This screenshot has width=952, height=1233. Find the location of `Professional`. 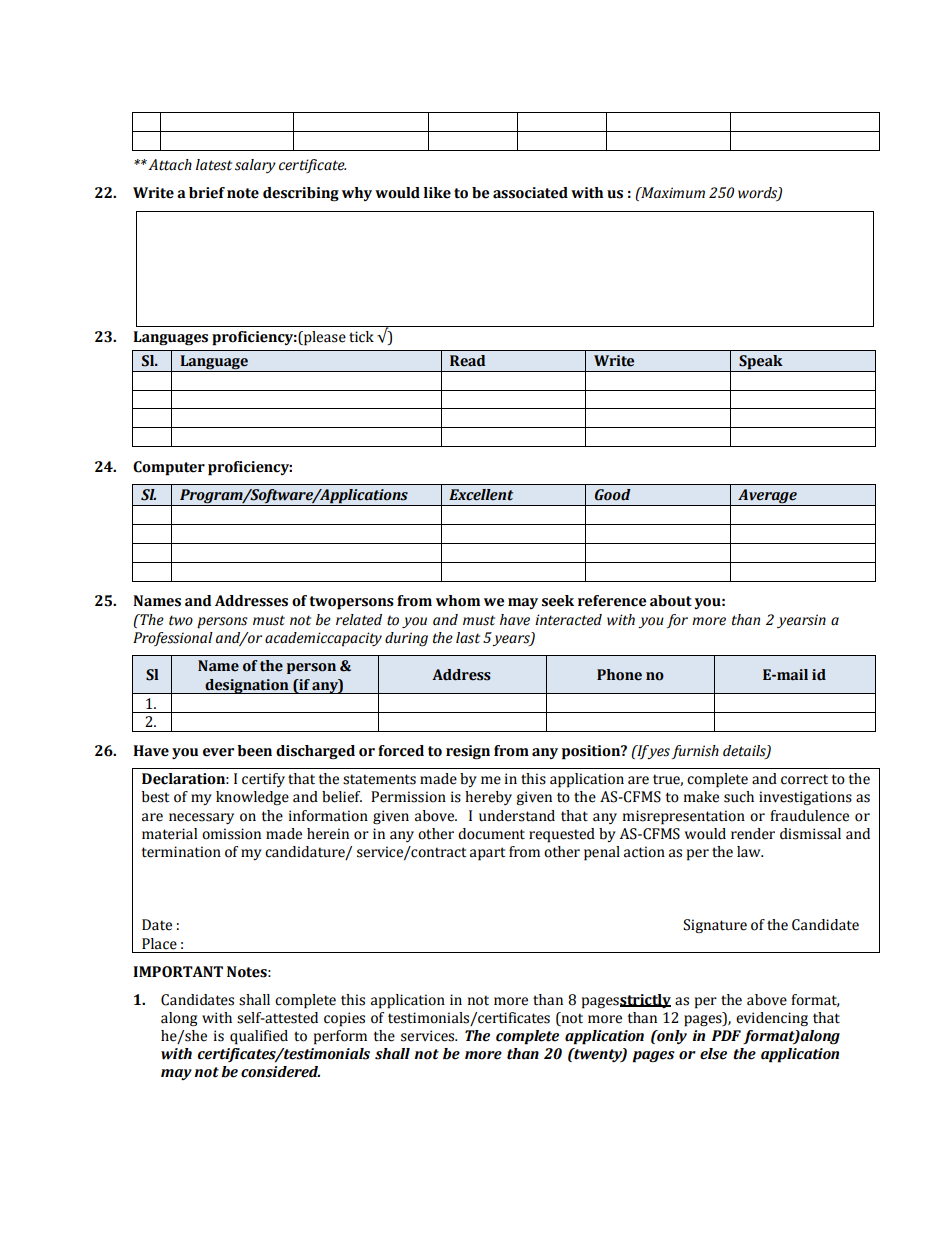

Professional is located at coordinates (173, 639).
